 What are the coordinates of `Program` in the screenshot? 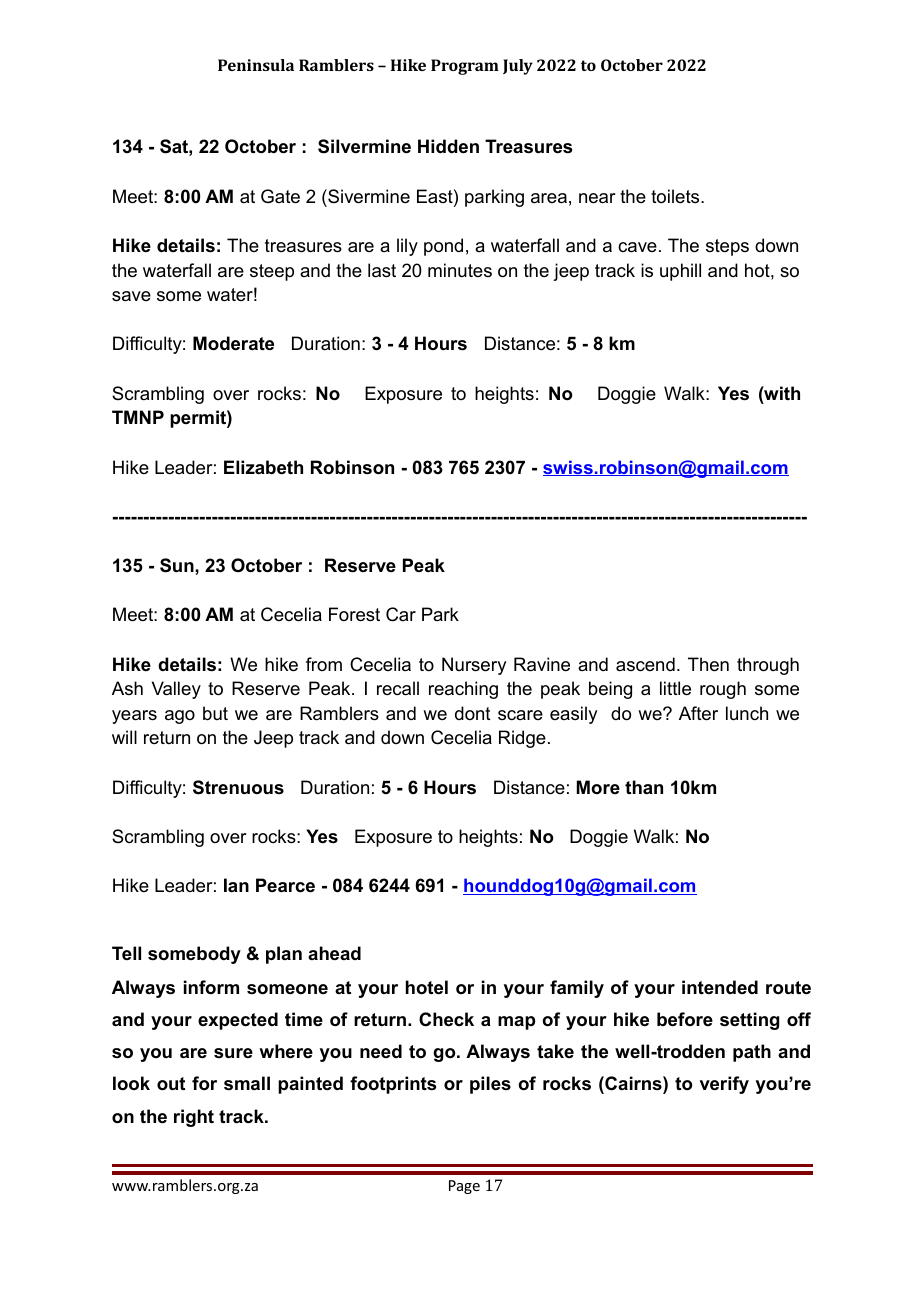 It's located at (465, 67).
